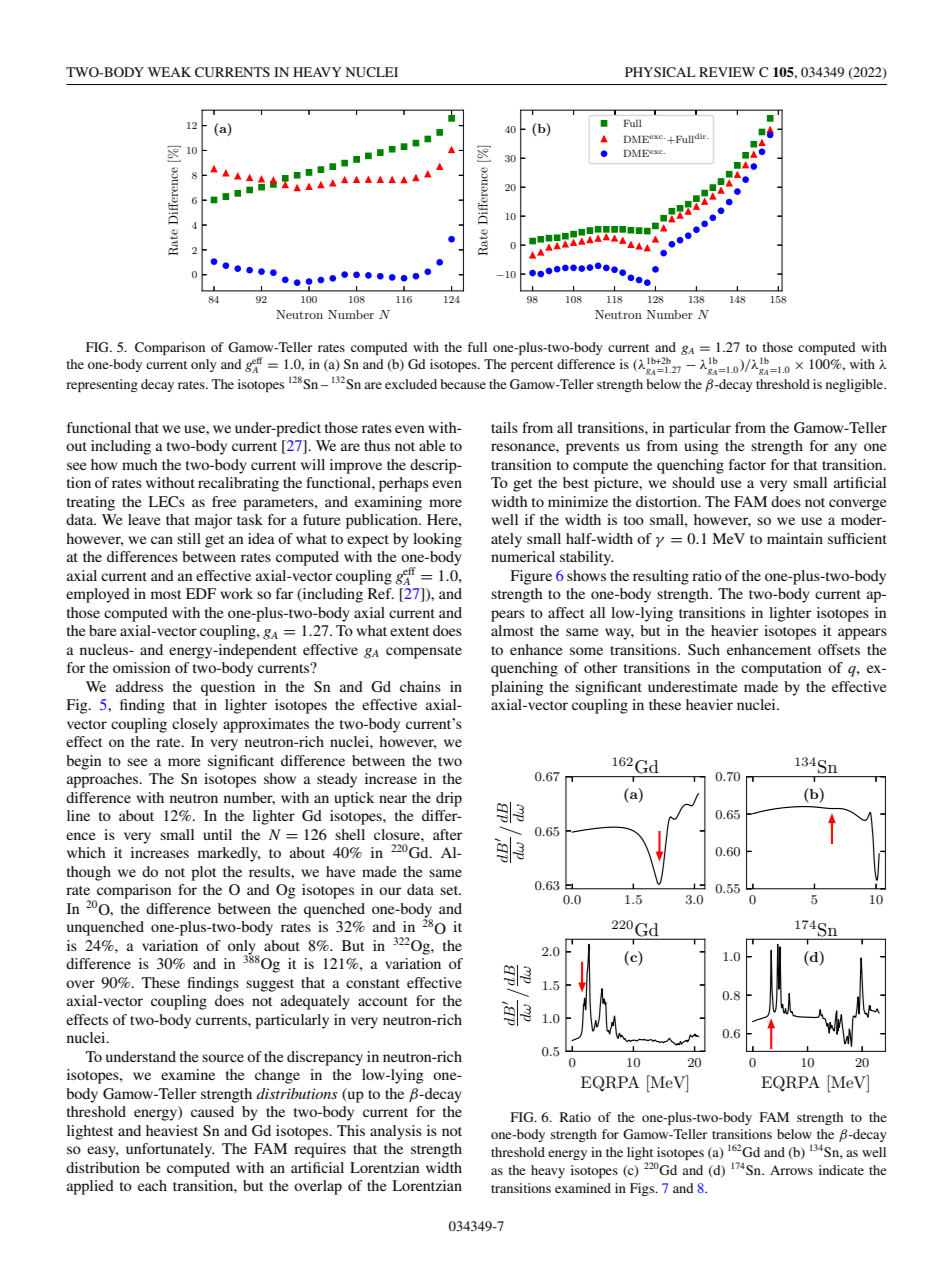 The height and width of the screenshot is (1279, 952). I want to click on Such, so click(704, 650).
